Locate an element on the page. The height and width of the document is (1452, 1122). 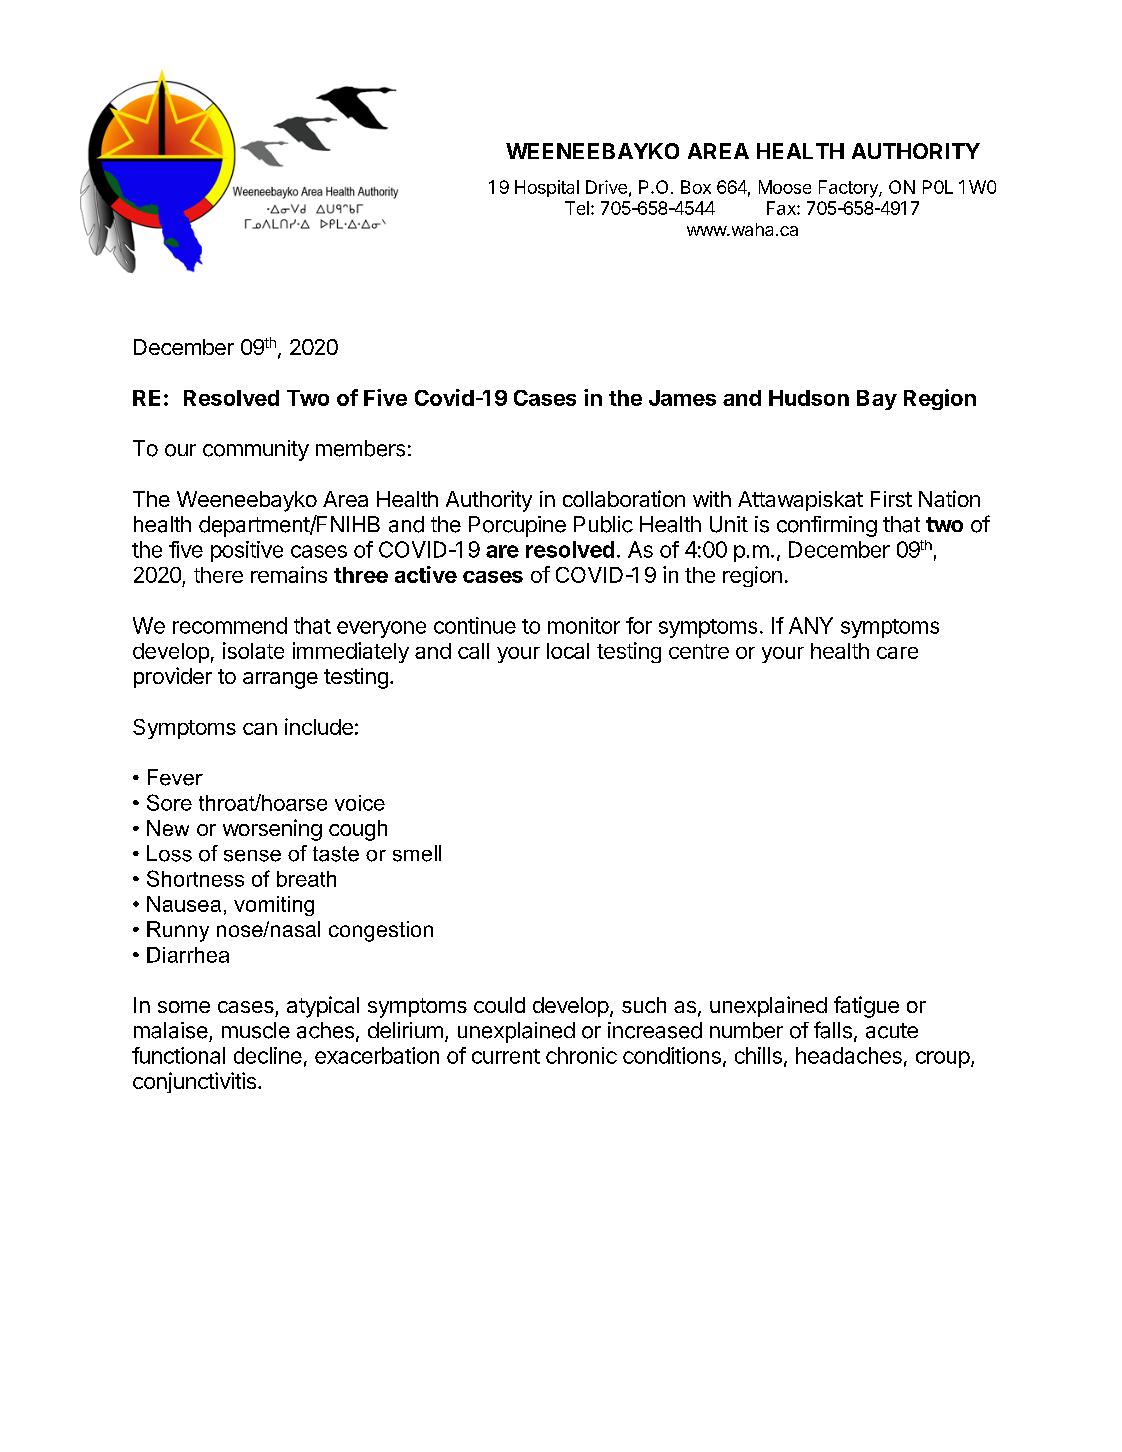
chronic is located at coordinates (581, 1055).
